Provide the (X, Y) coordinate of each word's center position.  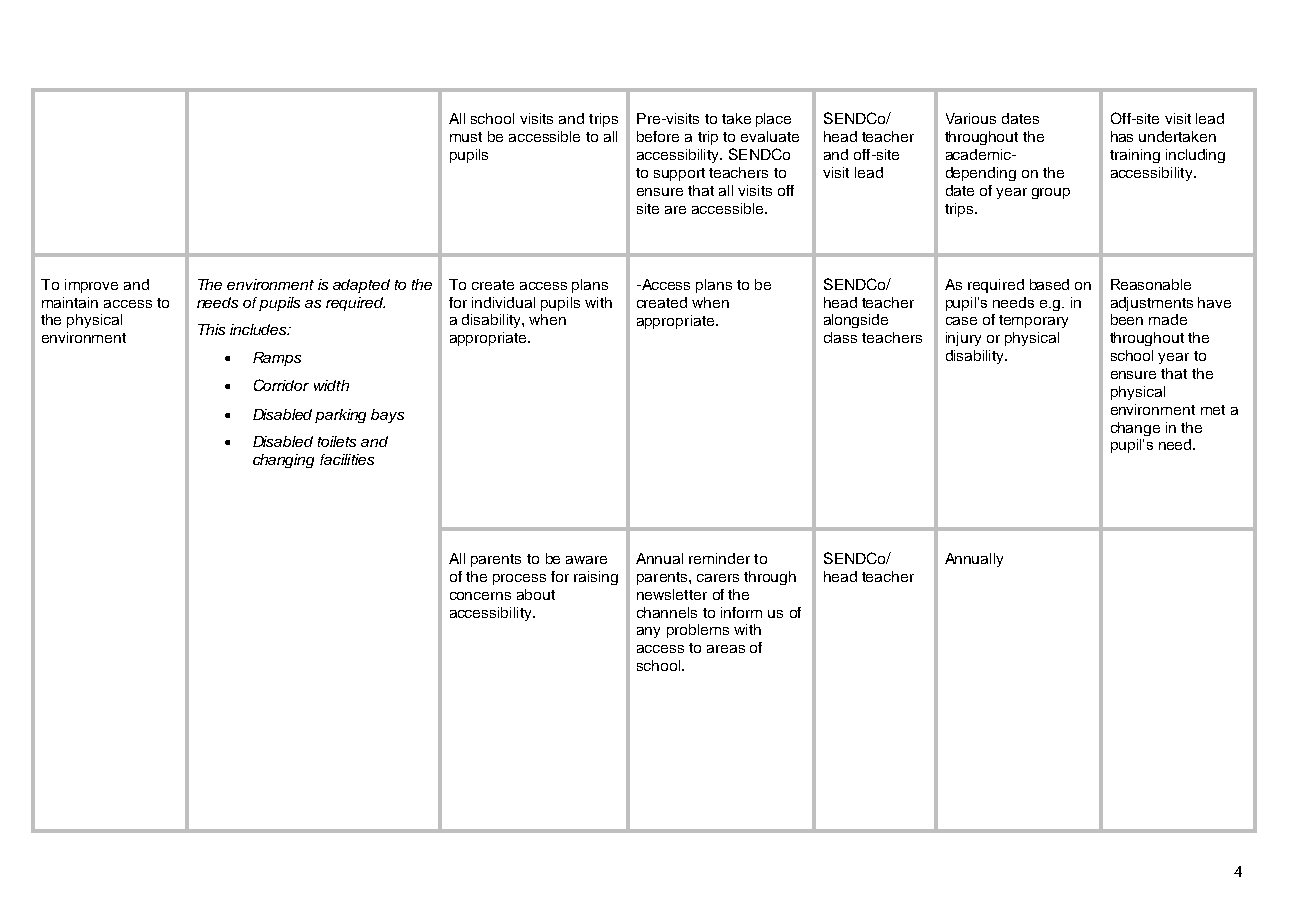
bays (387, 416)
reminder (719, 558)
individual (503, 302)
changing (283, 461)
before (658, 136)
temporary (1033, 321)
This (211, 329)
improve (91, 286)
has (1122, 136)
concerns (480, 596)
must (466, 137)
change (1135, 429)
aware (586, 560)
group (1051, 193)
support (679, 174)
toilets (337, 441)
